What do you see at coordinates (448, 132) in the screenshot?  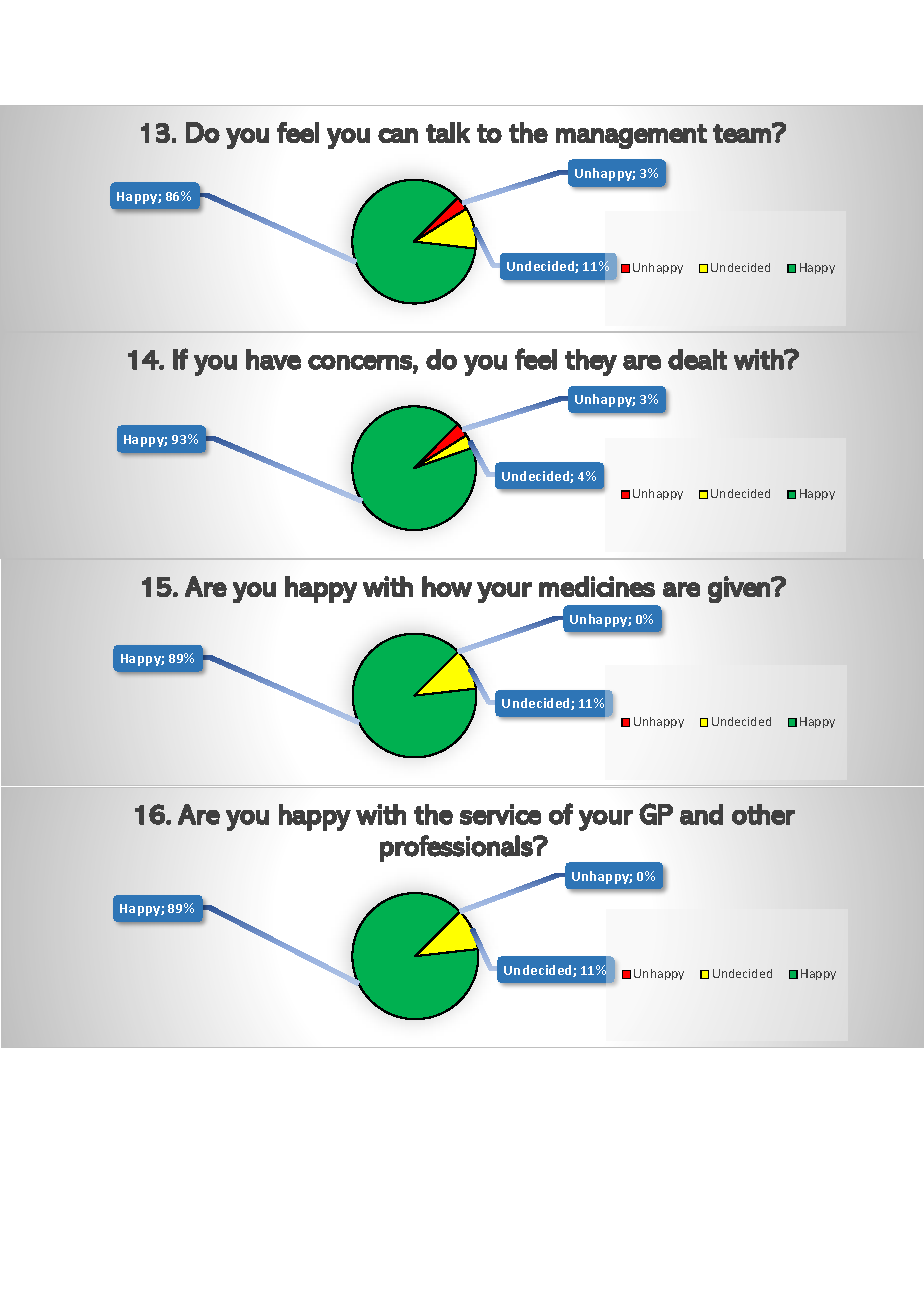 I see `talk` at bounding box center [448, 132].
